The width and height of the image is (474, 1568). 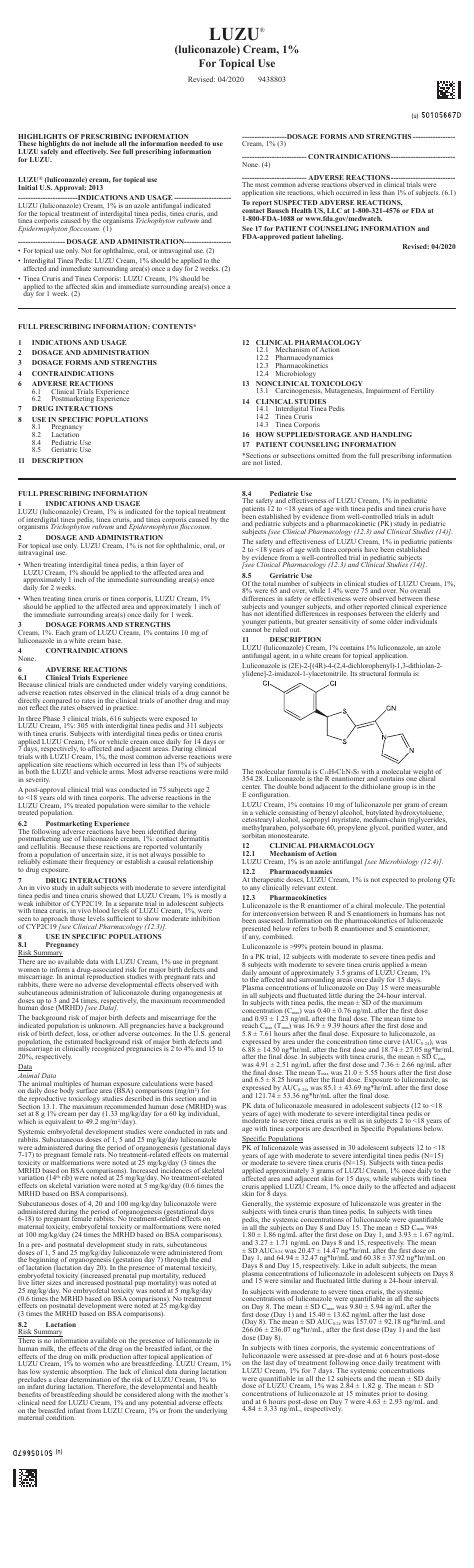 I want to click on mild, so click(x=221, y=771).
